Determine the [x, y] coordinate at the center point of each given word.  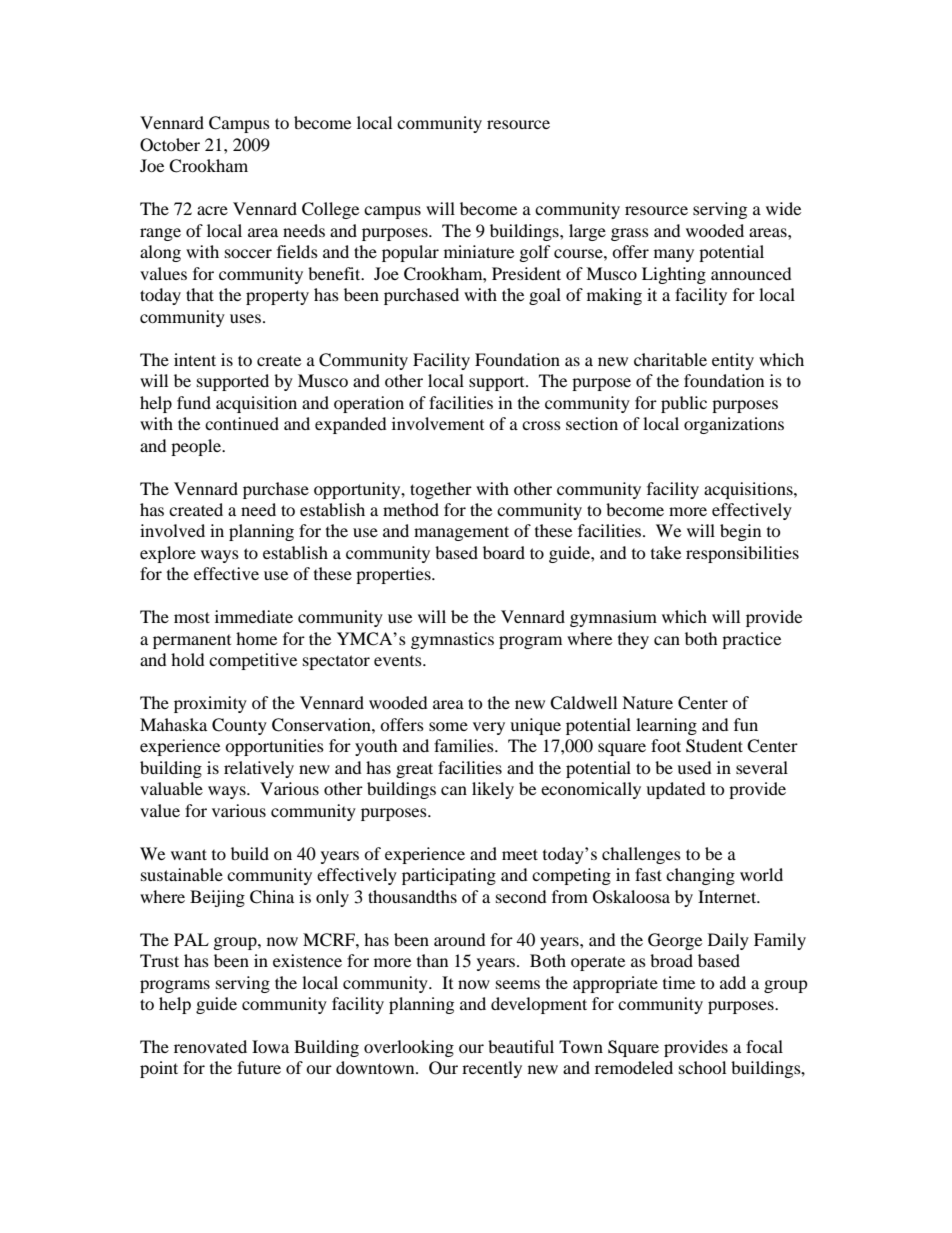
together [441, 490]
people [197, 447]
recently [492, 1069]
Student [714, 746]
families [465, 745]
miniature [479, 251]
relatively [259, 769]
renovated [210, 1046]
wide [783, 208]
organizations [734, 425]
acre [212, 210]
